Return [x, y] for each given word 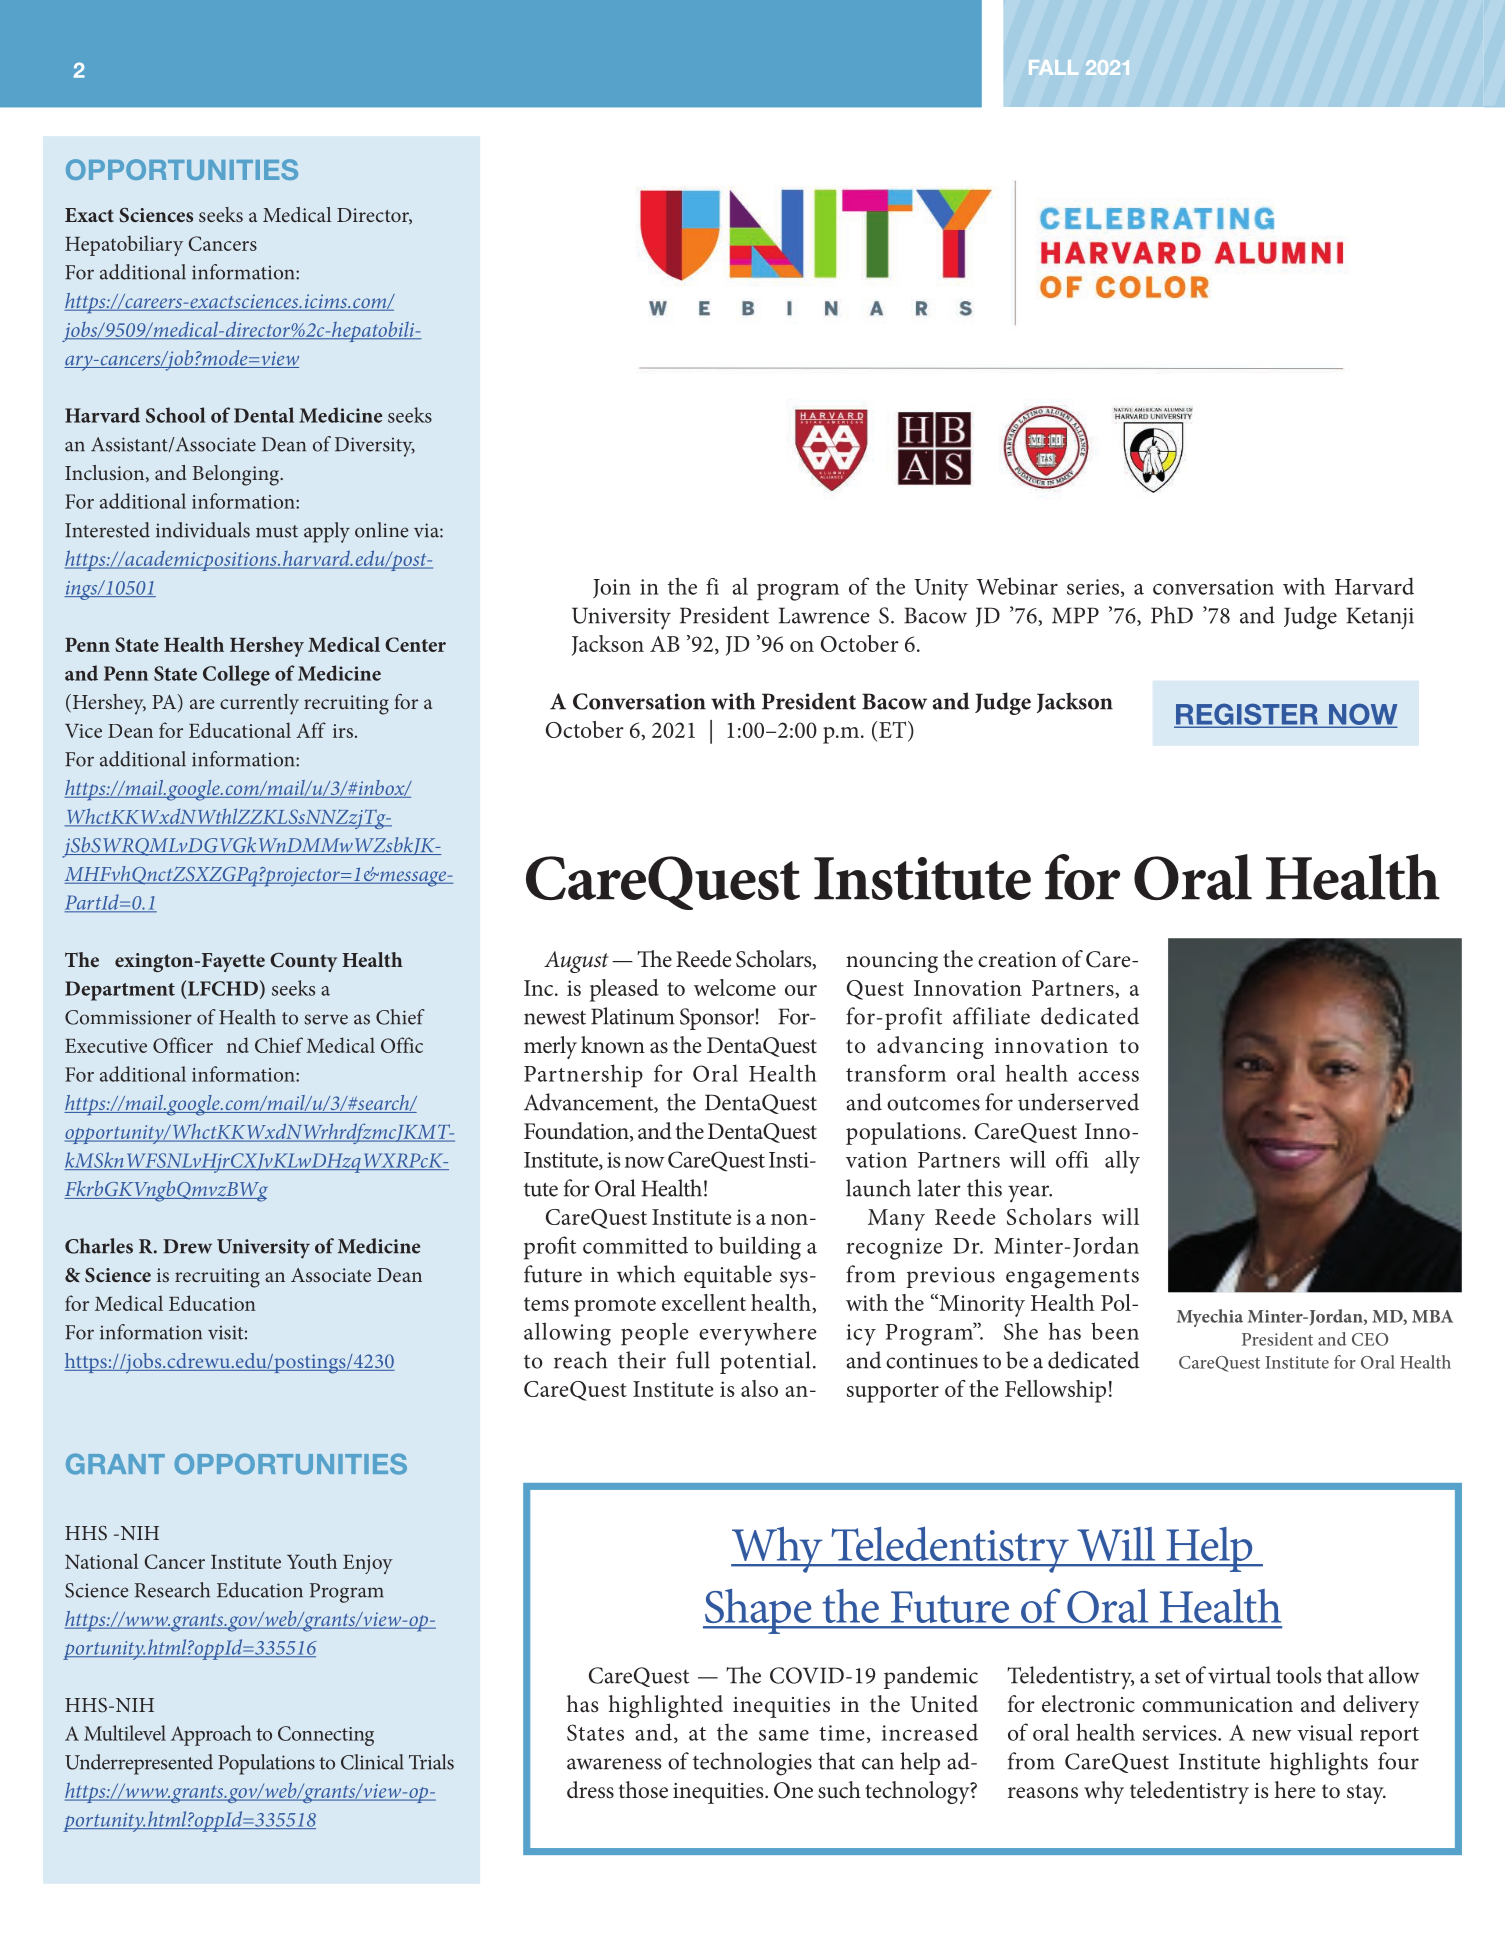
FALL [1053, 67]
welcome [735, 987]
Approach [211, 1735]
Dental [264, 415]
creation [1017, 960]
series [1094, 588]
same [784, 1735]
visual [1325, 1732]
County [303, 962]
